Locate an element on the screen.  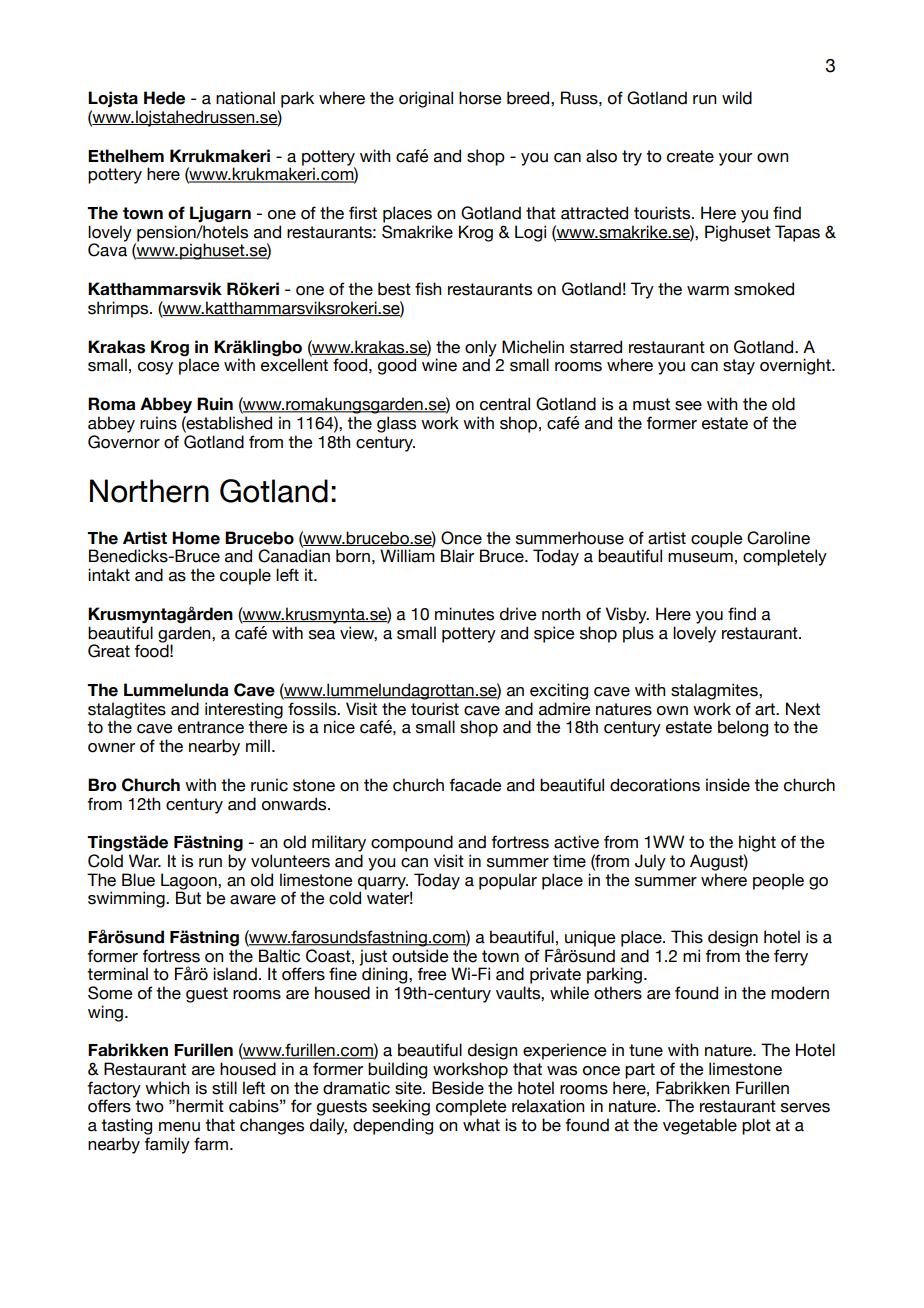
your is located at coordinates (735, 159).
